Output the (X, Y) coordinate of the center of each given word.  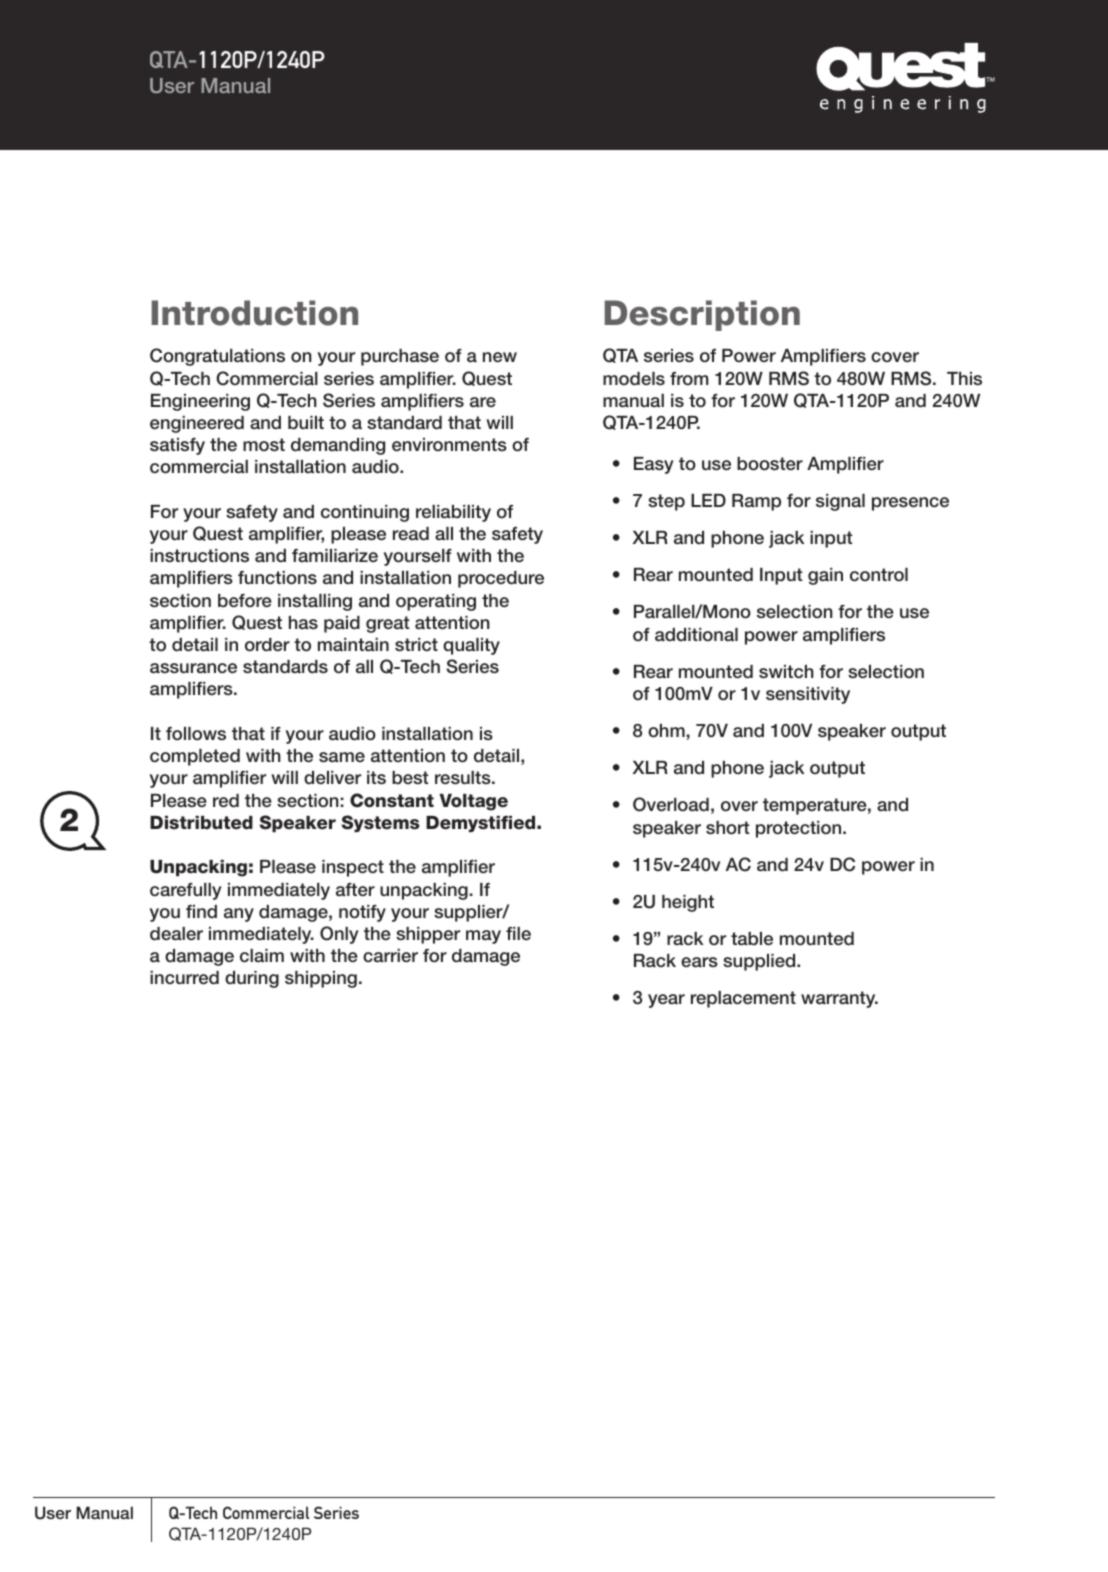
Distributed (201, 823)
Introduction (254, 313)
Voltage (473, 802)
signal (840, 502)
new (500, 357)
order (267, 645)
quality (471, 646)
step (666, 502)
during (252, 979)
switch (786, 672)
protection (800, 829)
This (964, 378)
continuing (365, 513)
